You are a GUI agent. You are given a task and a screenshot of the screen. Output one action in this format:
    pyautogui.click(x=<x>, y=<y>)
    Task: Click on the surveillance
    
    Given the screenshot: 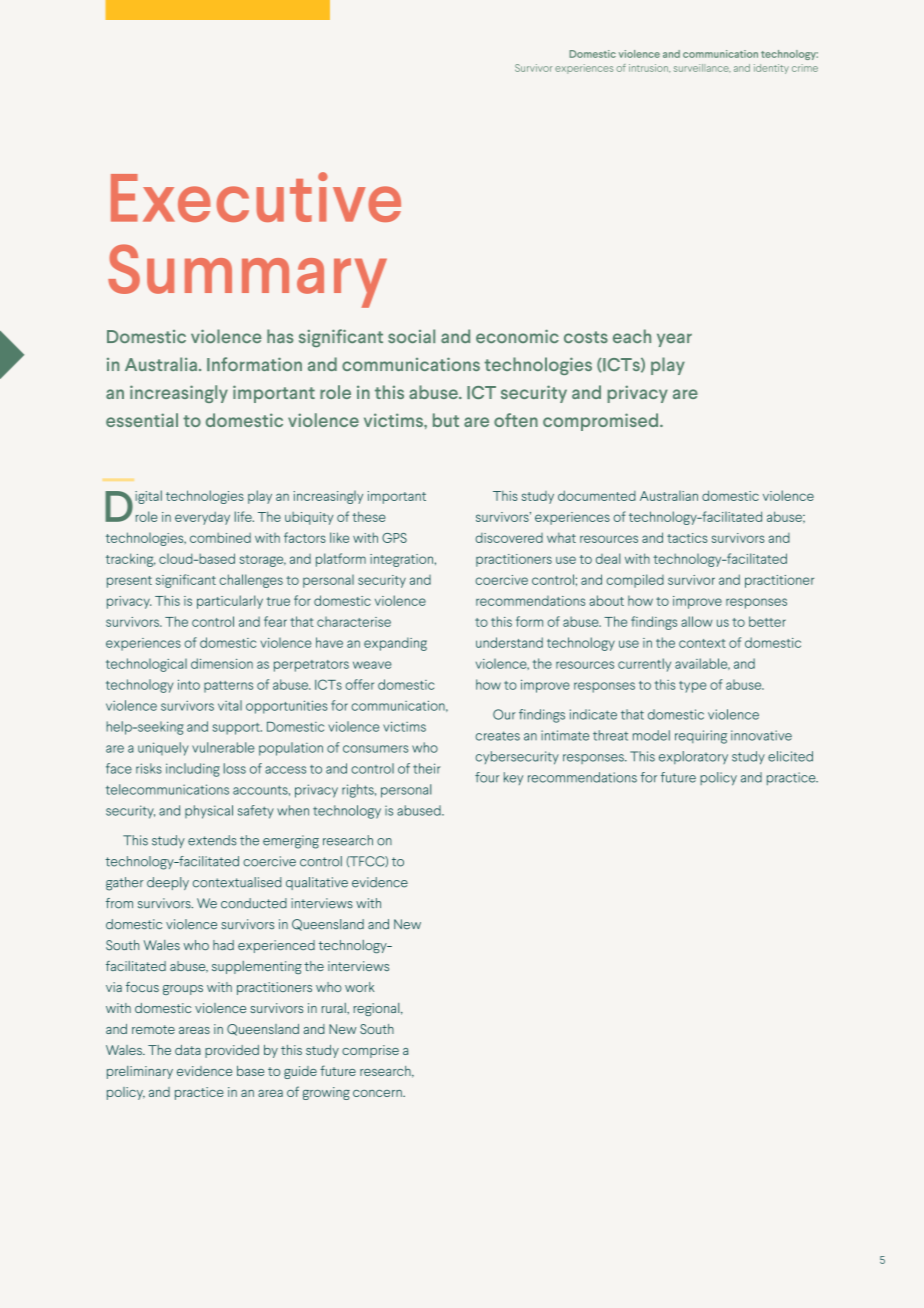 What is the action you would take?
    pyautogui.click(x=702, y=68)
